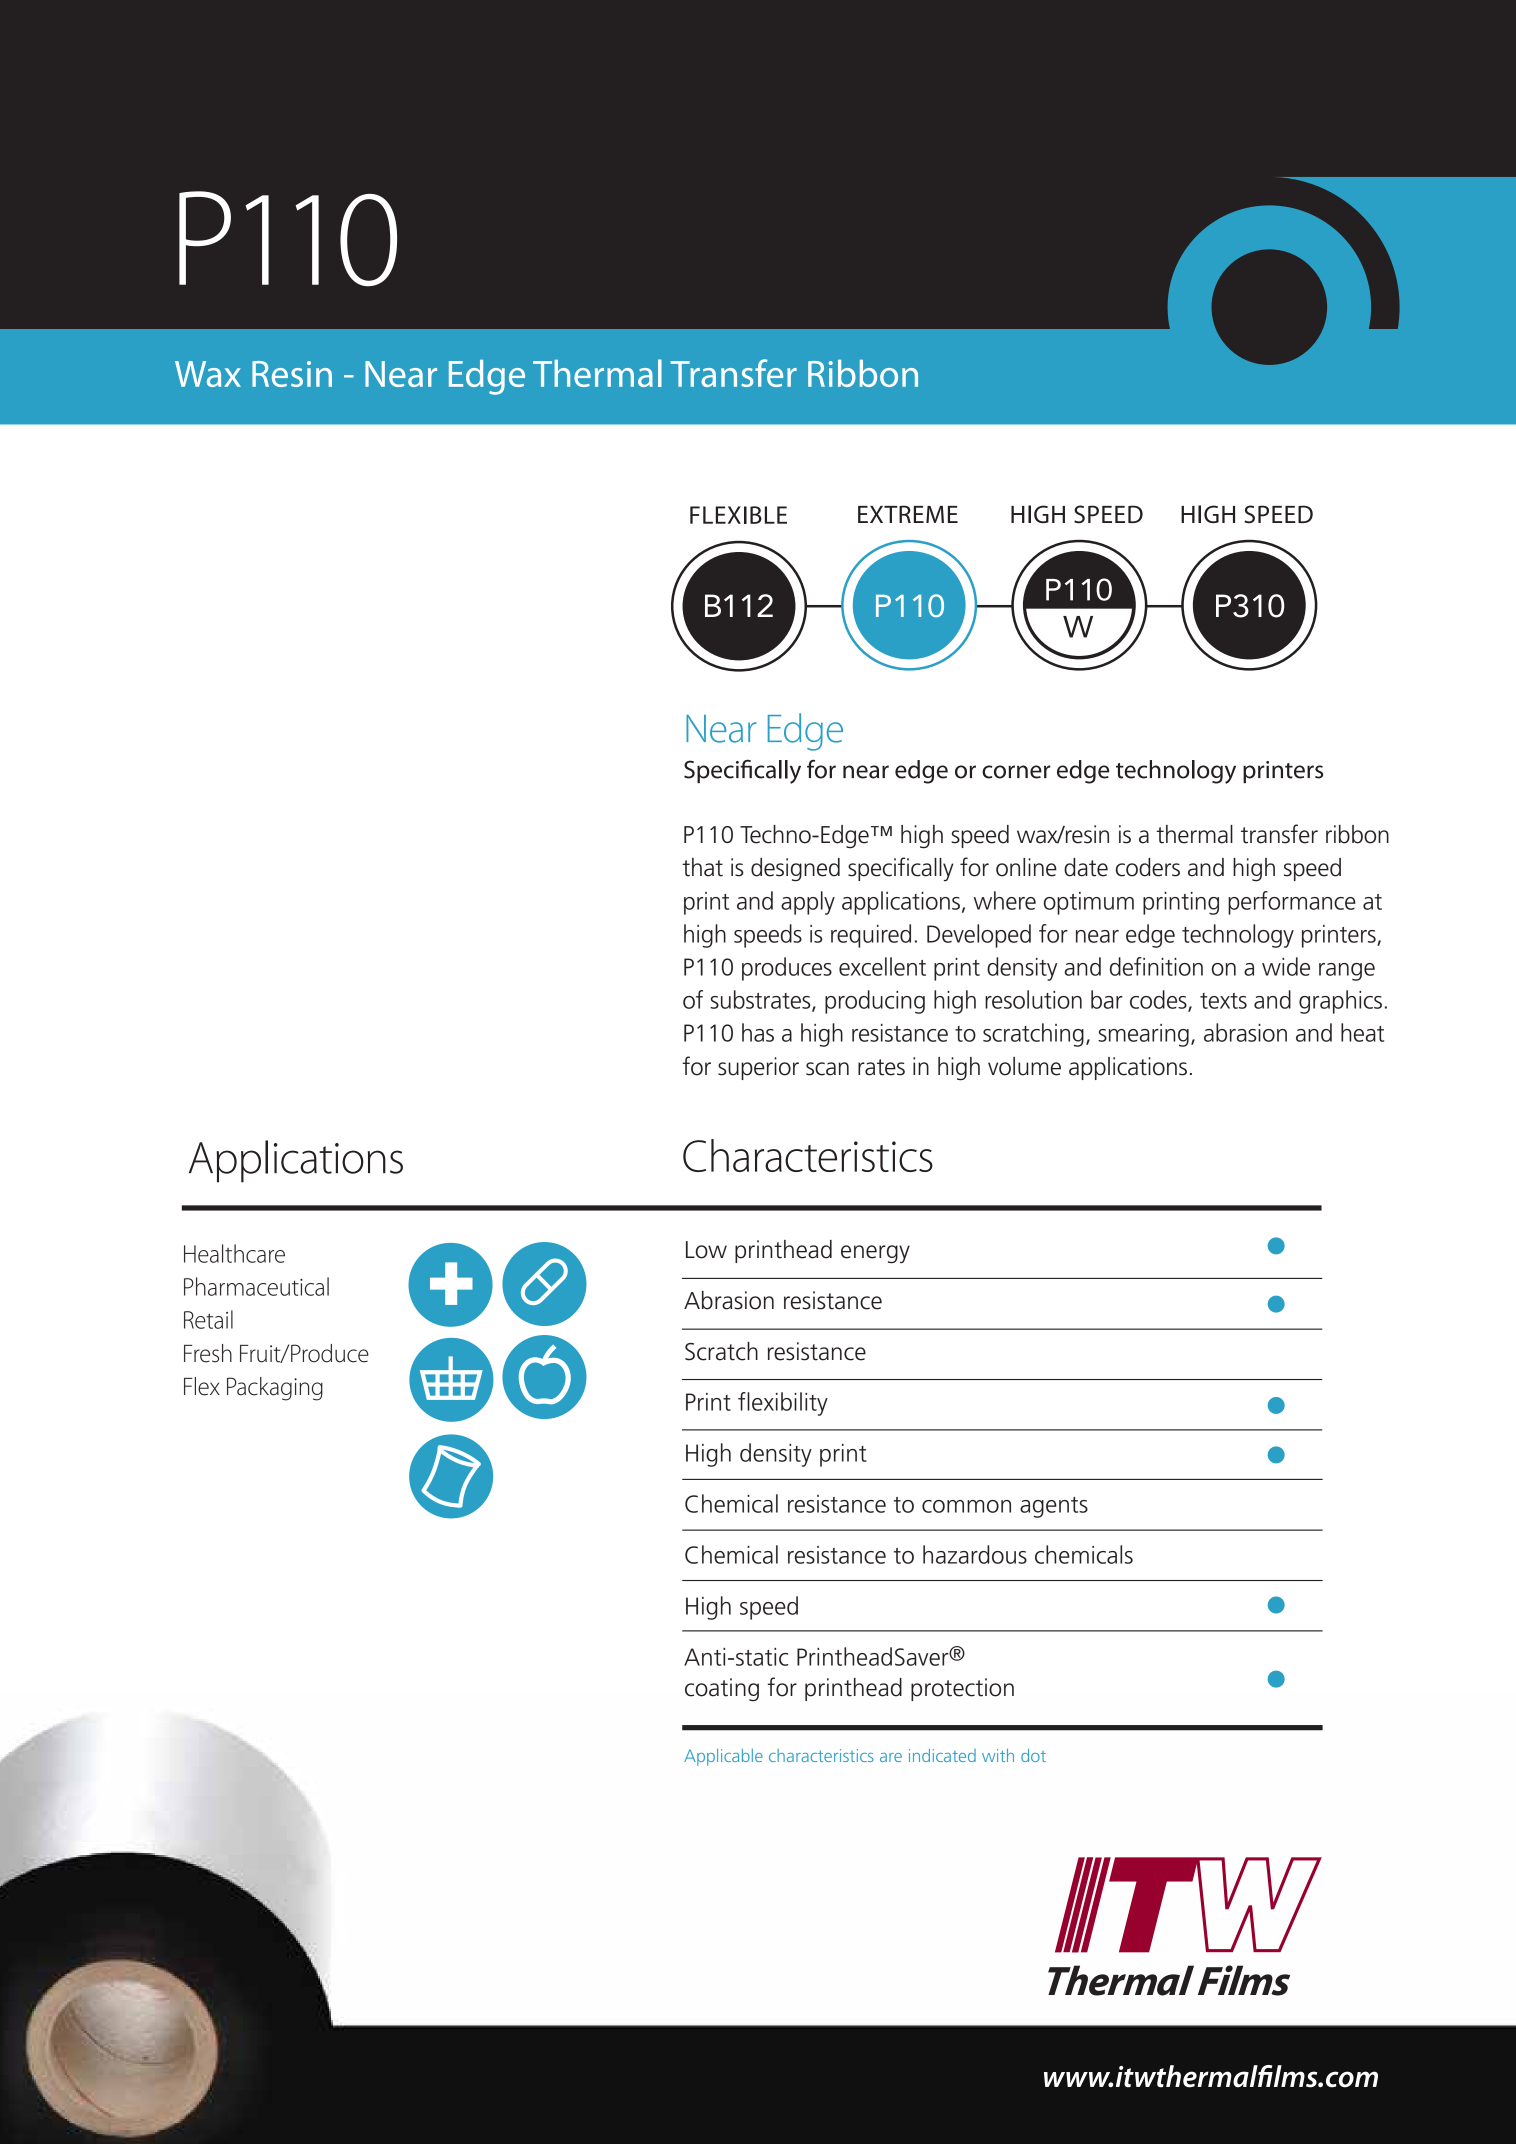 This screenshot has height=2144, width=1516. I want to click on EXTREME, so click(908, 514).
